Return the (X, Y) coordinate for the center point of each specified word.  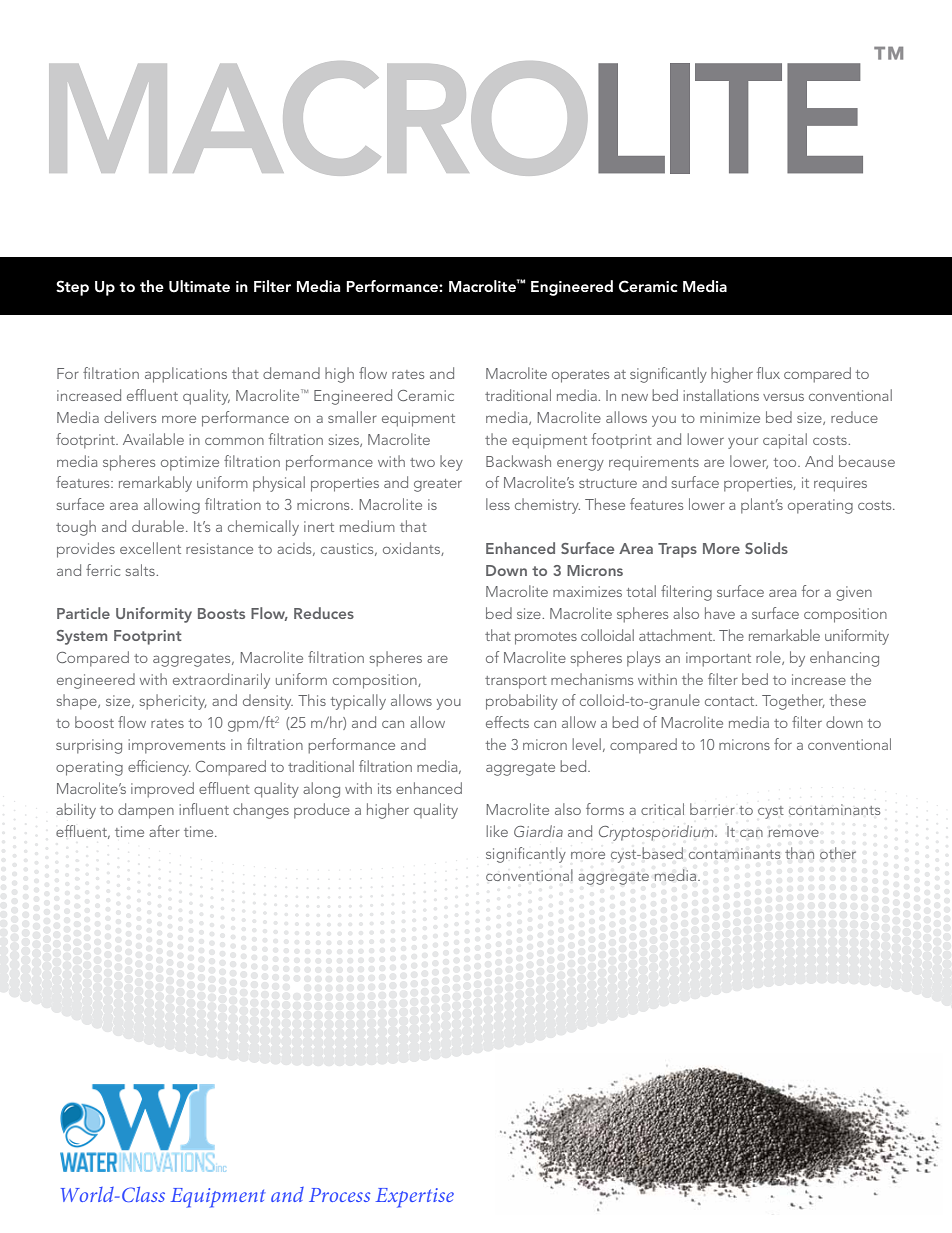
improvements (177, 746)
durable (158, 526)
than (799, 853)
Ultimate (199, 286)
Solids (766, 548)
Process (339, 1195)
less (498, 504)
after (164, 831)
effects (507, 722)
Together (793, 702)
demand (291, 373)
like (497, 831)
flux (768, 373)
